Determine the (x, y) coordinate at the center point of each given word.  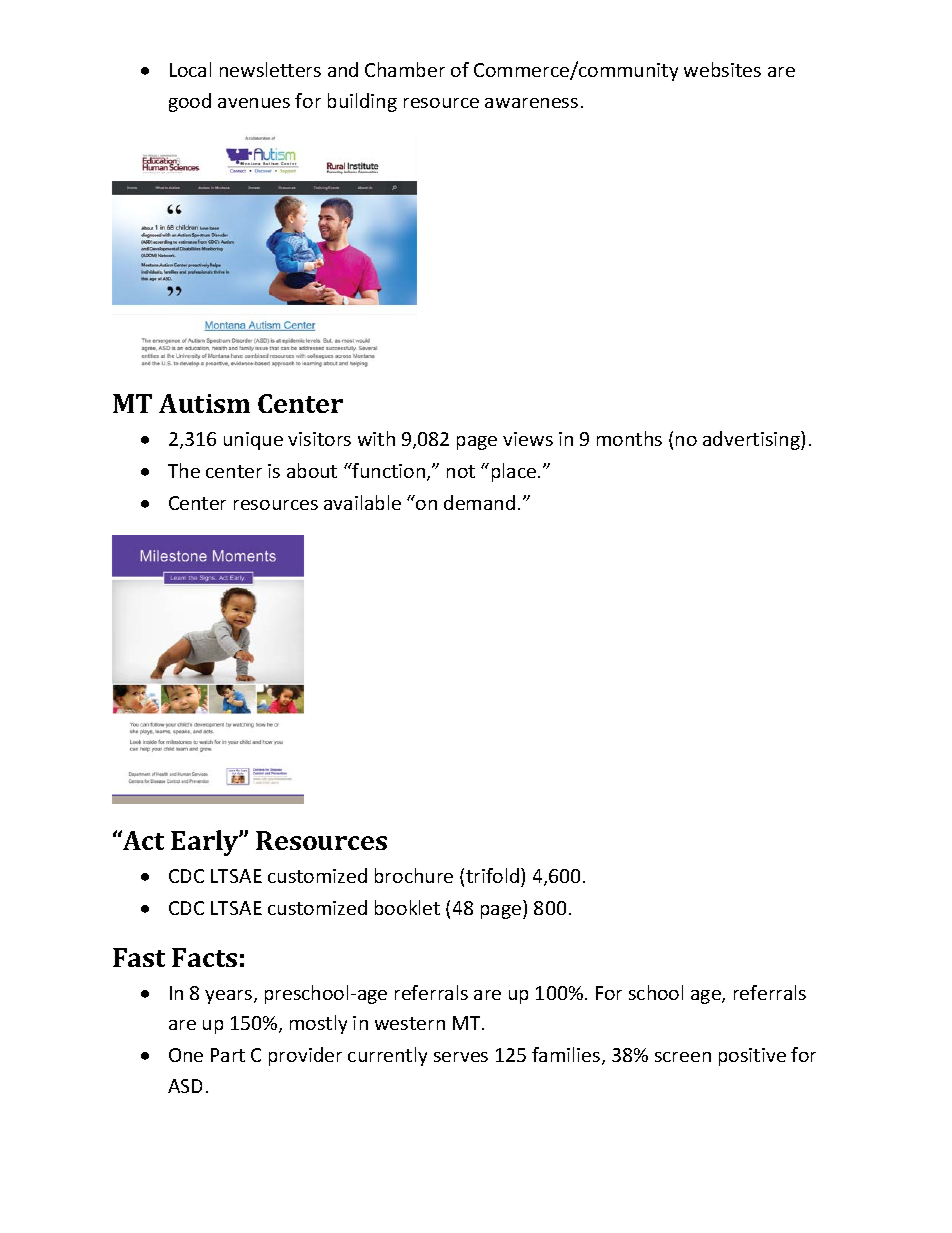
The (184, 470)
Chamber (405, 69)
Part (228, 1055)
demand (479, 502)
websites (722, 69)
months (629, 438)
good (190, 102)
